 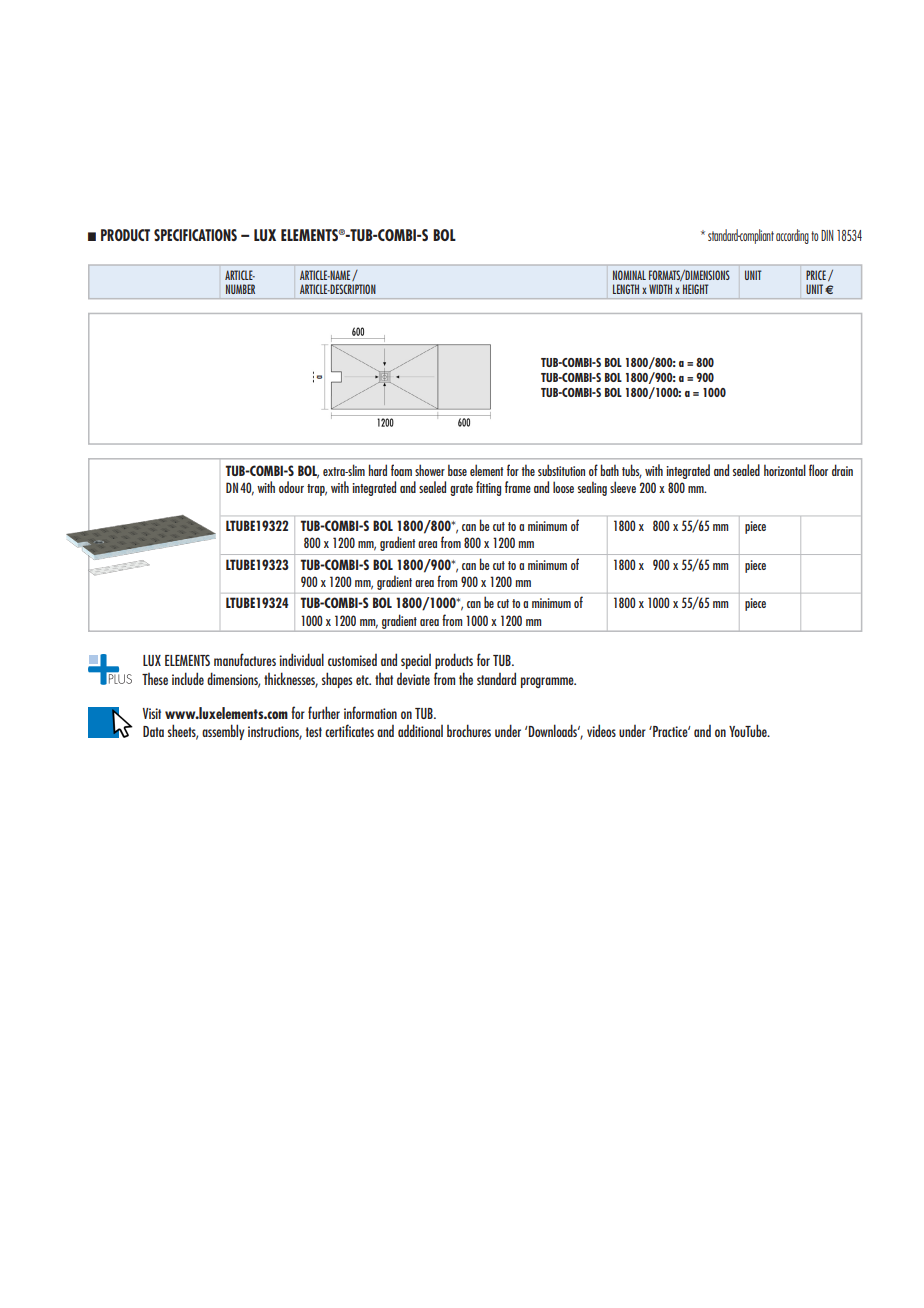 What do you see at coordinates (420, 730) in the page?
I see `additional` at bounding box center [420, 730].
